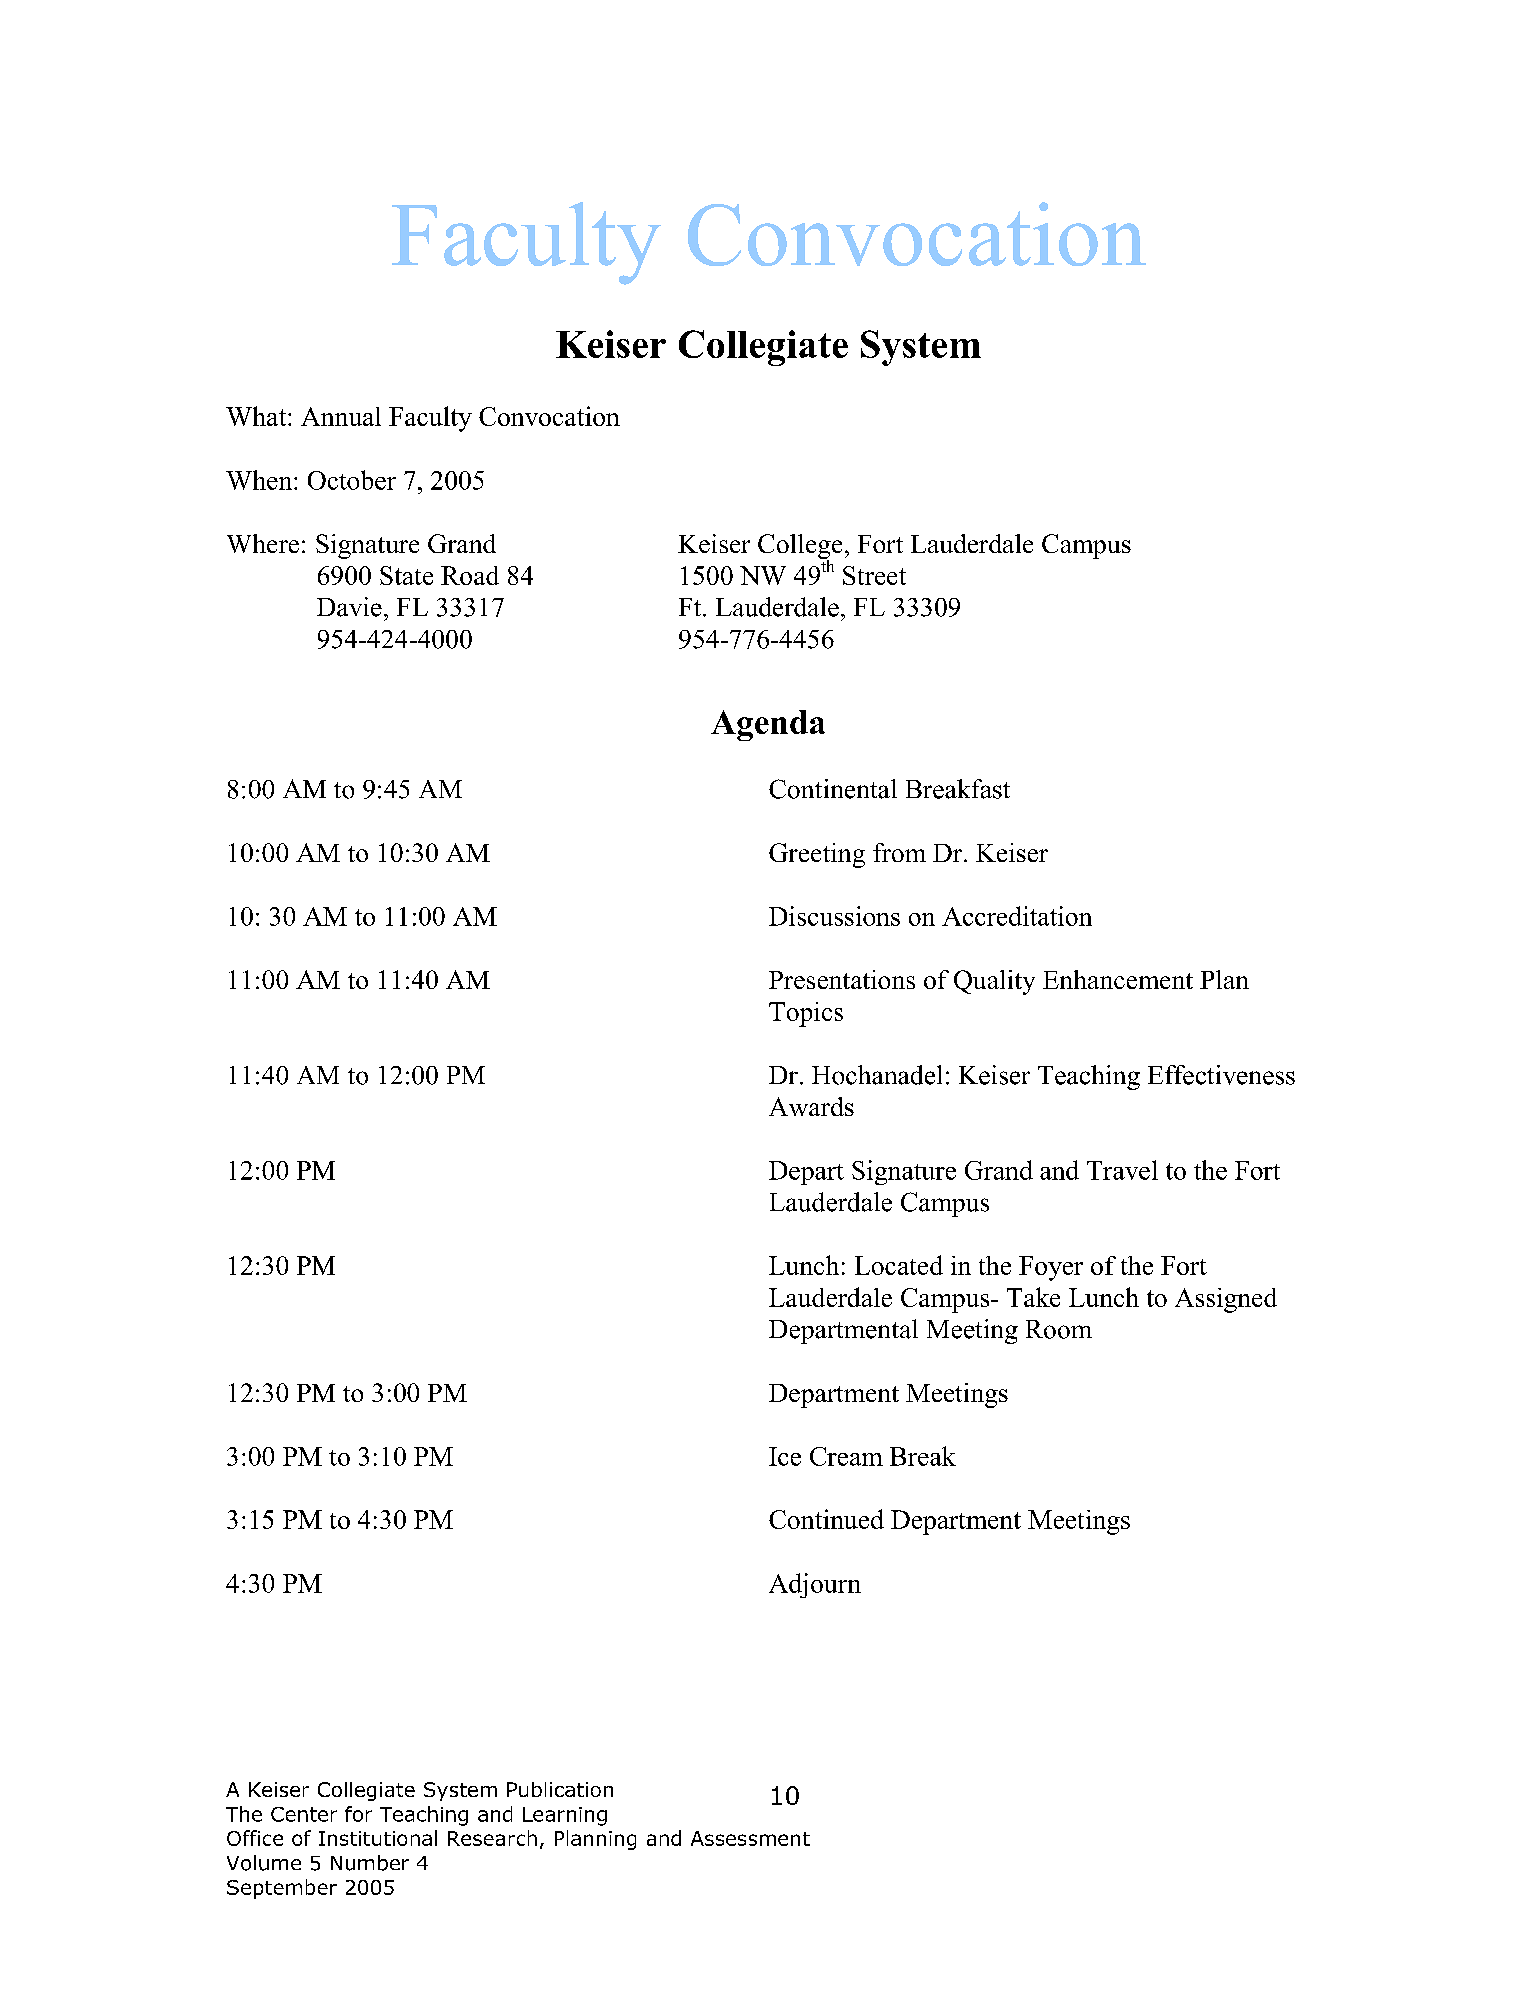 This image has width=1537, height=1989. I want to click on October, so click(352, 480).
